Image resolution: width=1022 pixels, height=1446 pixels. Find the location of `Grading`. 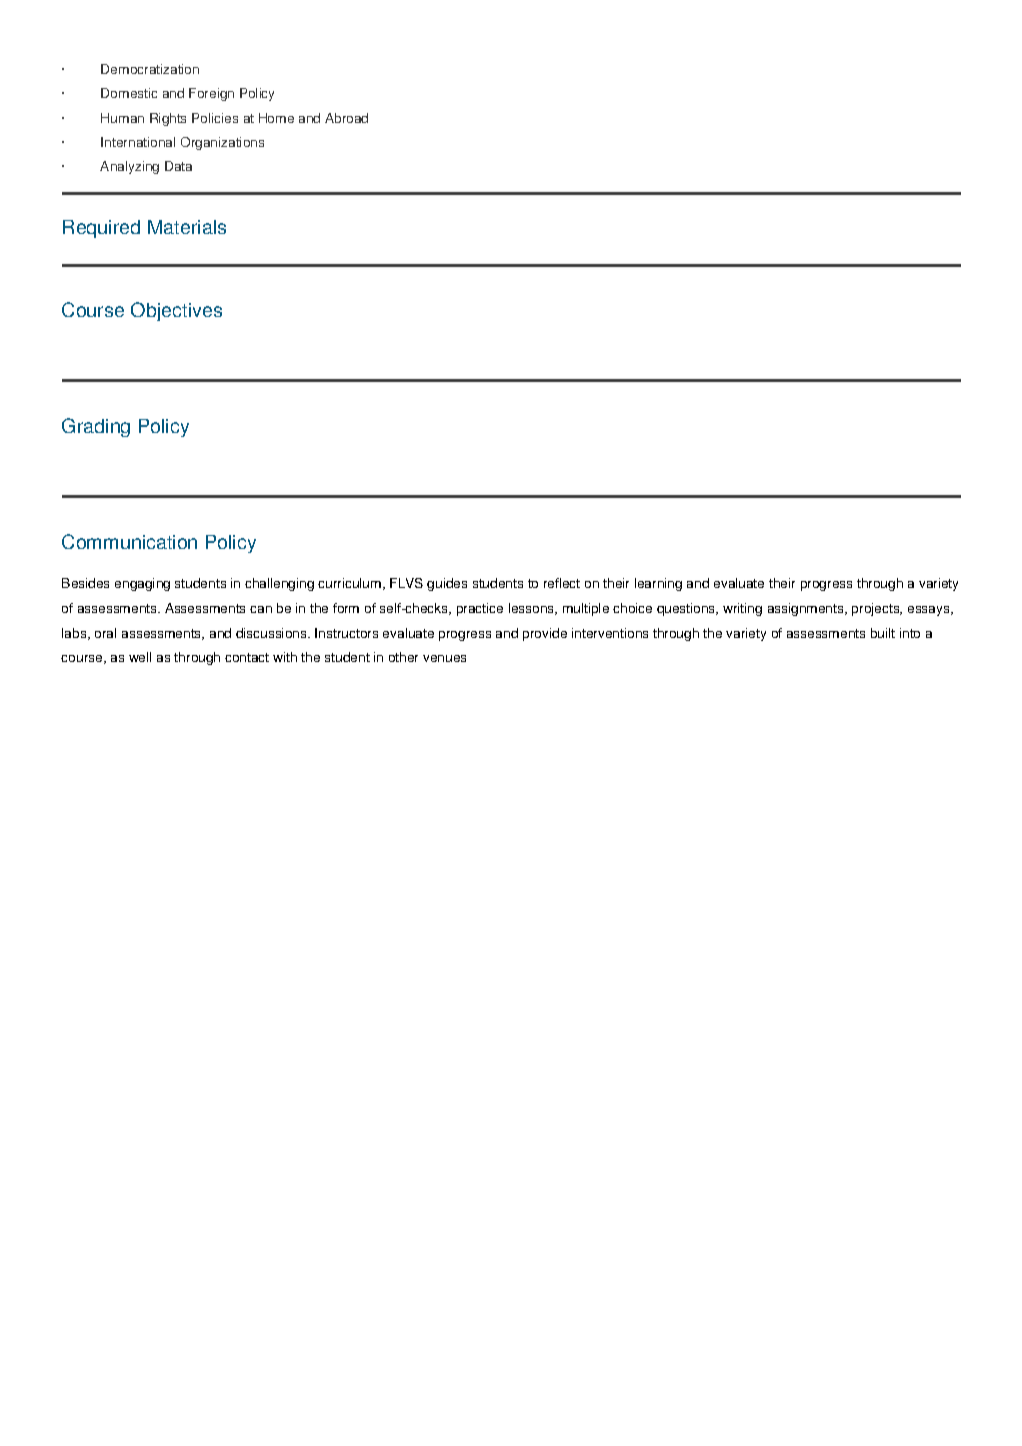

Grading is located at coordinates (96, 427).
